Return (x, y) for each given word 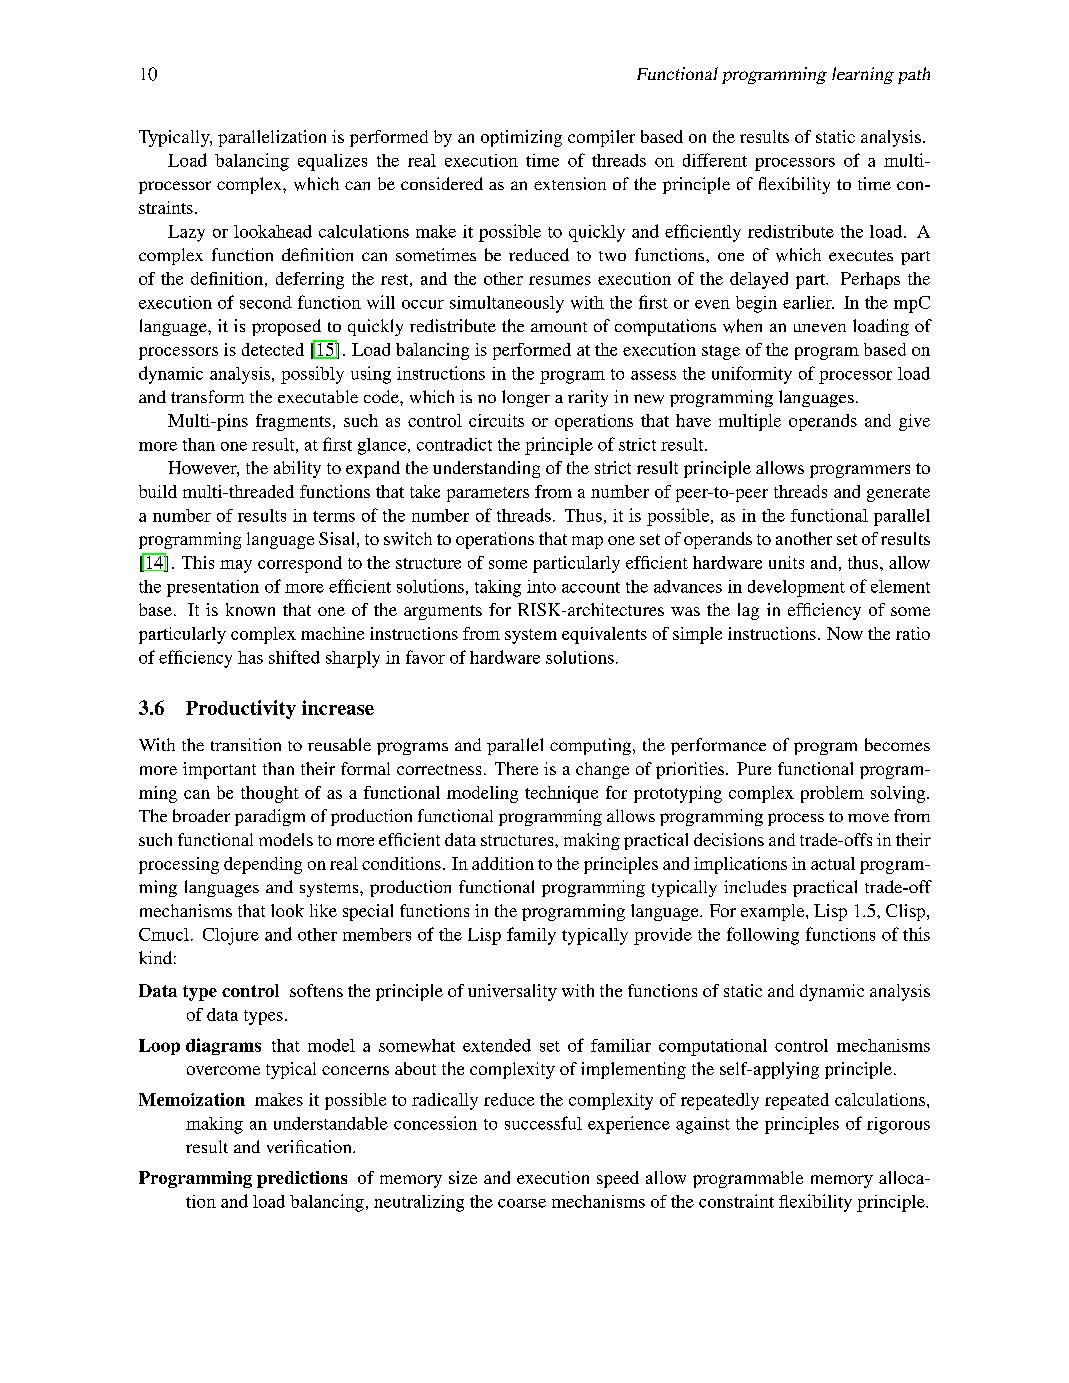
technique (561, 794)
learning (863, 75)
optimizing (521, 138)
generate (898, 494)
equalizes (332, 162)
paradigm (270, 817)
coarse (522, 1203)
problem (832, 794)
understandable (331, 1123)
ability (297, 469)
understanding (486, 469)
